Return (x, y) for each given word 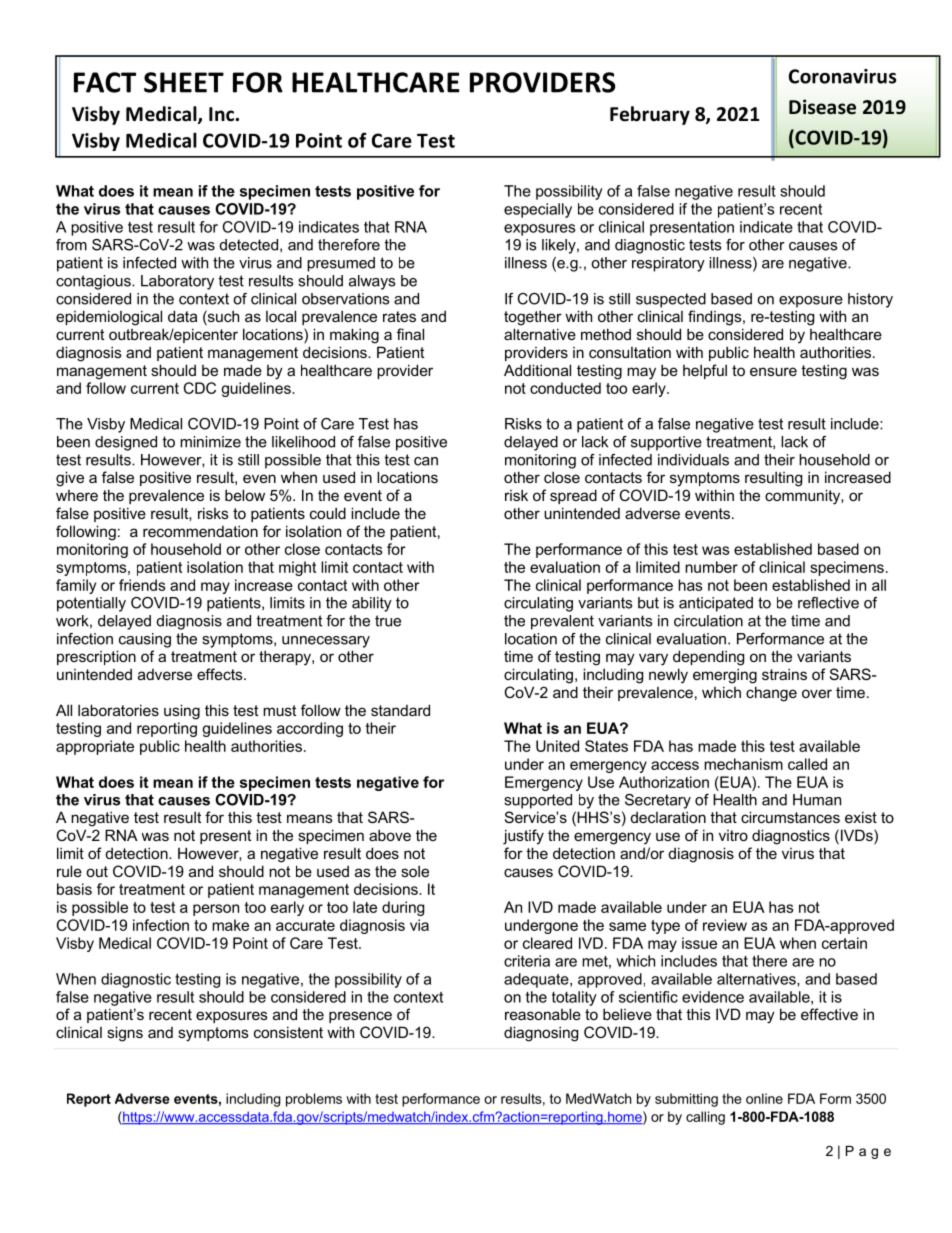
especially (538, 210)
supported (538, 801)
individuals (693, 460)
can (426, 461)
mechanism (743, 764)
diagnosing (541, 1034)
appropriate (95, 747)
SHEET (184, 82)
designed (126, 443)
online (764, 1098)
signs (125, 1034)
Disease (822, 107)
